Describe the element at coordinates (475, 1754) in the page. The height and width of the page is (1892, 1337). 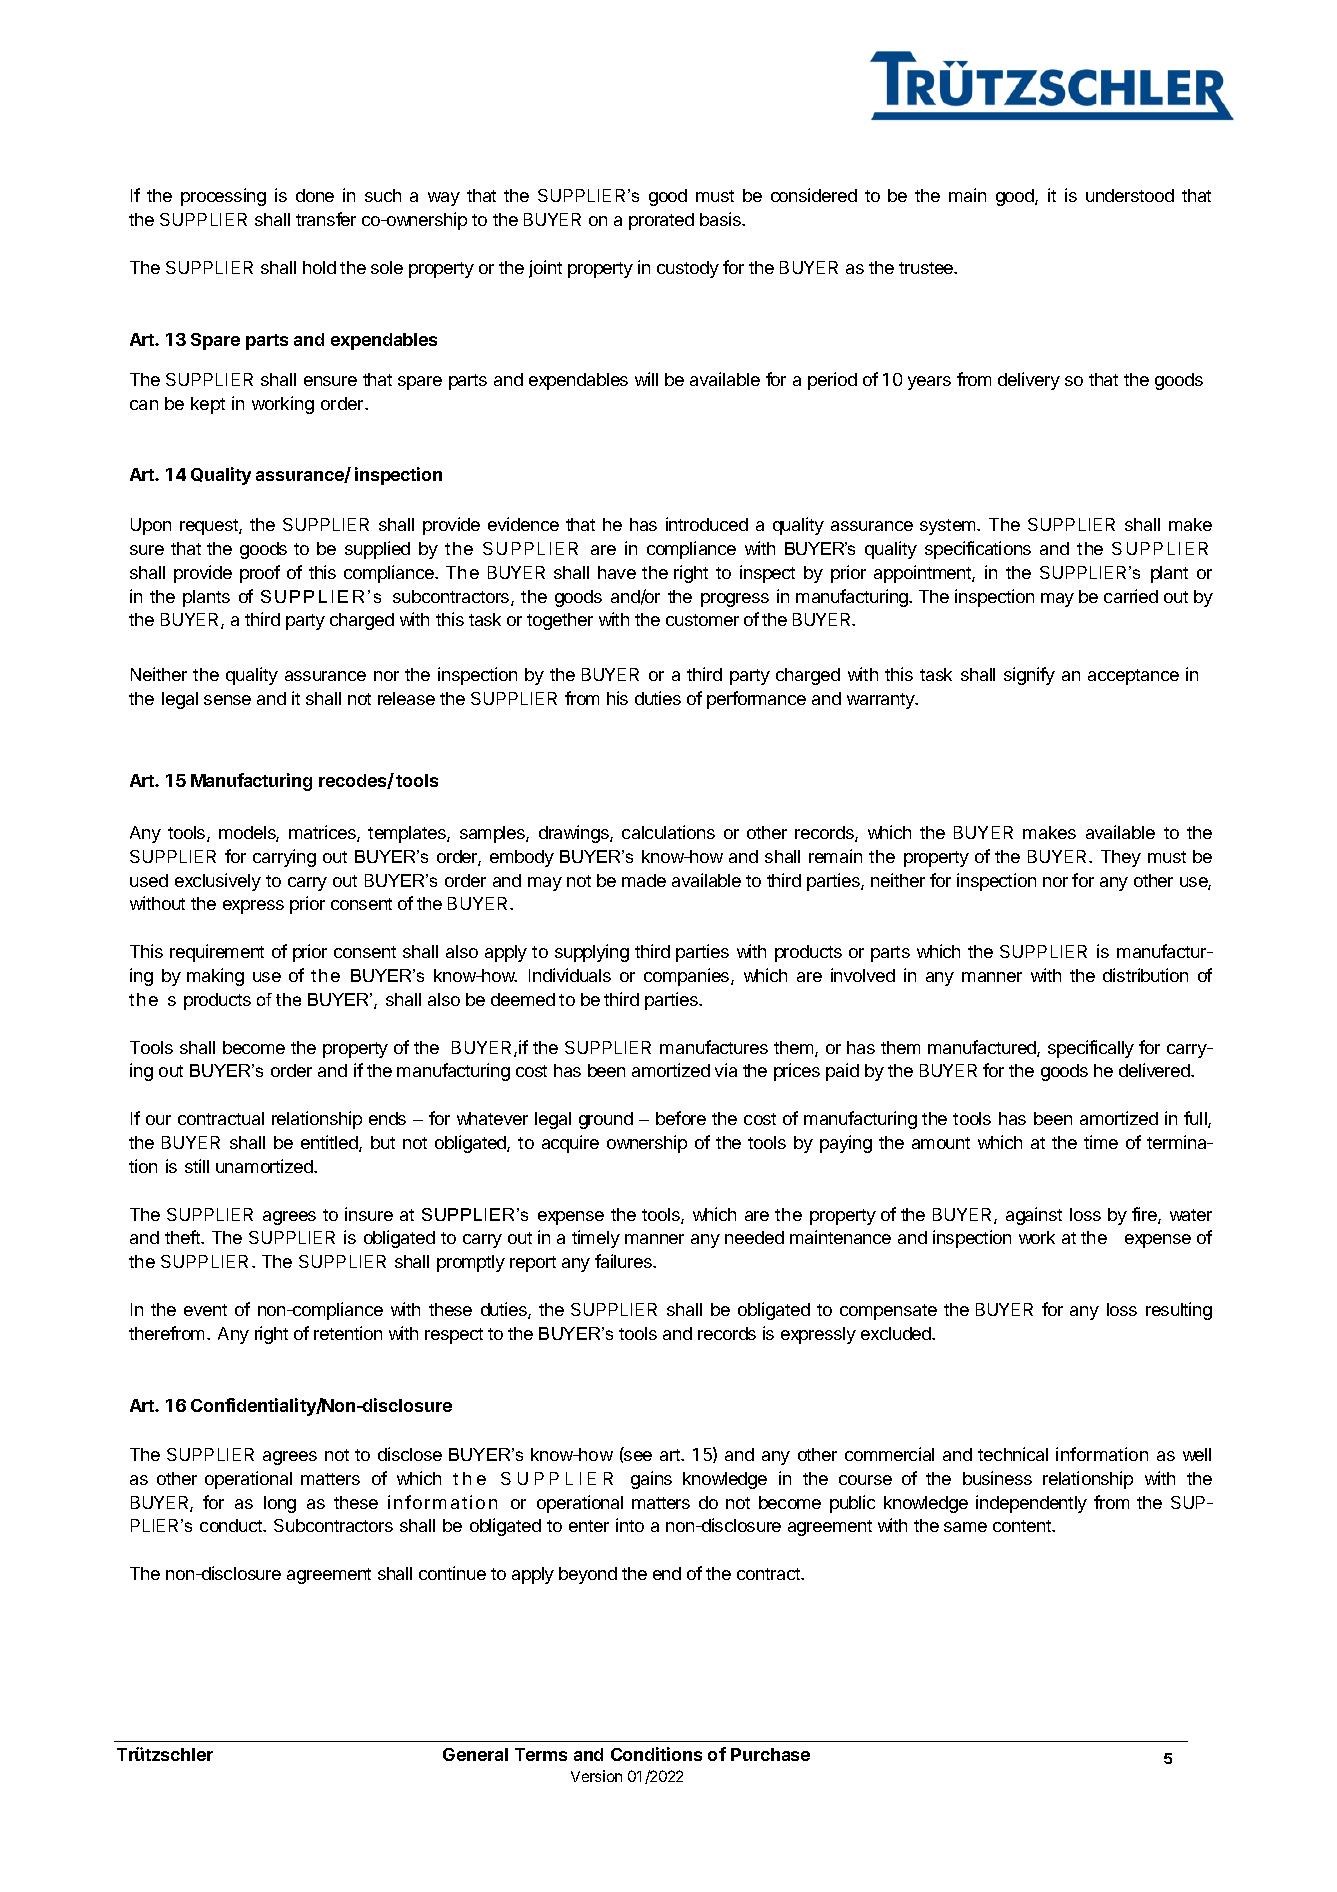
I see `General` at that location.
